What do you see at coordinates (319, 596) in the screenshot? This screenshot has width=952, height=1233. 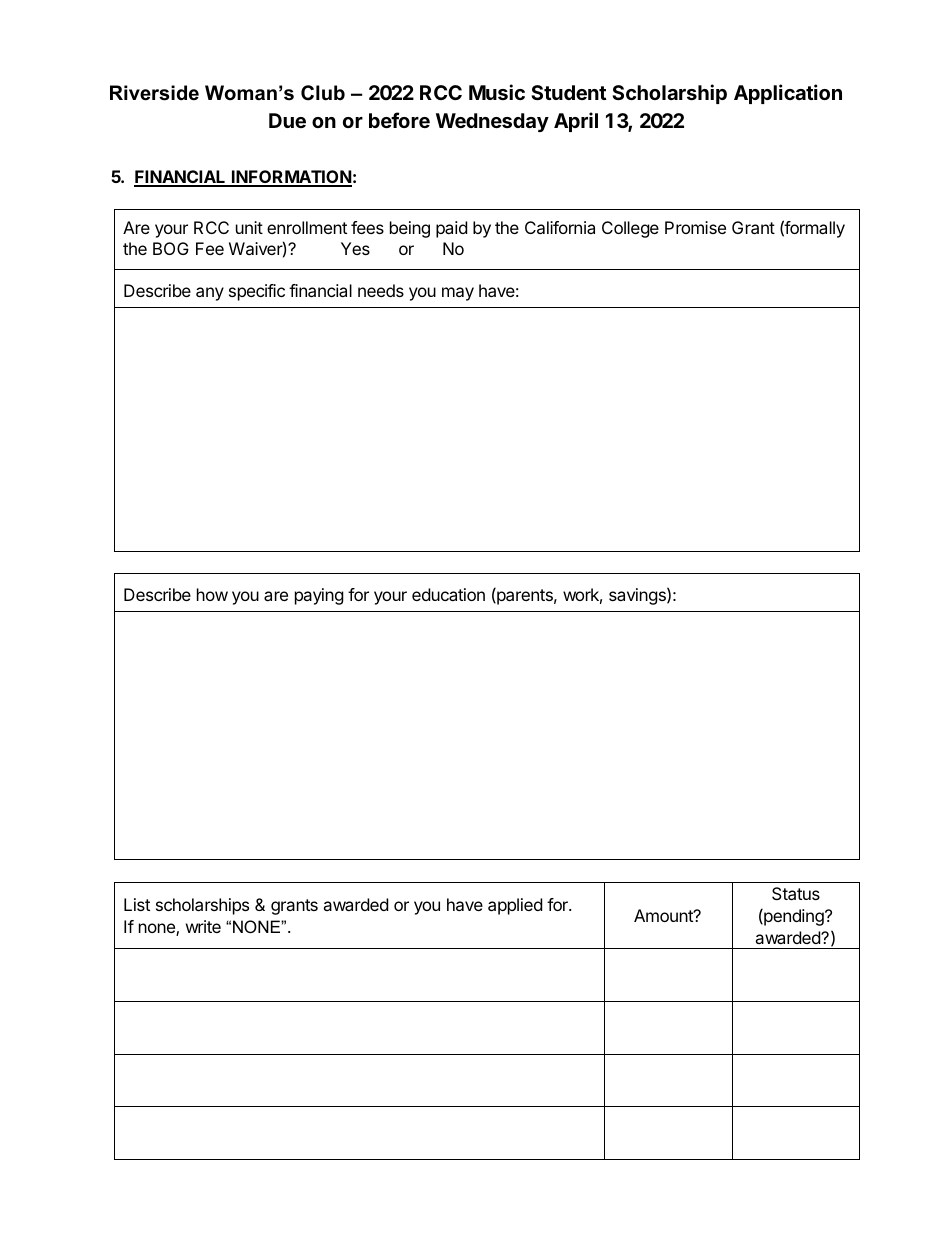 I see `paying` at bounding box center [319, 596].
